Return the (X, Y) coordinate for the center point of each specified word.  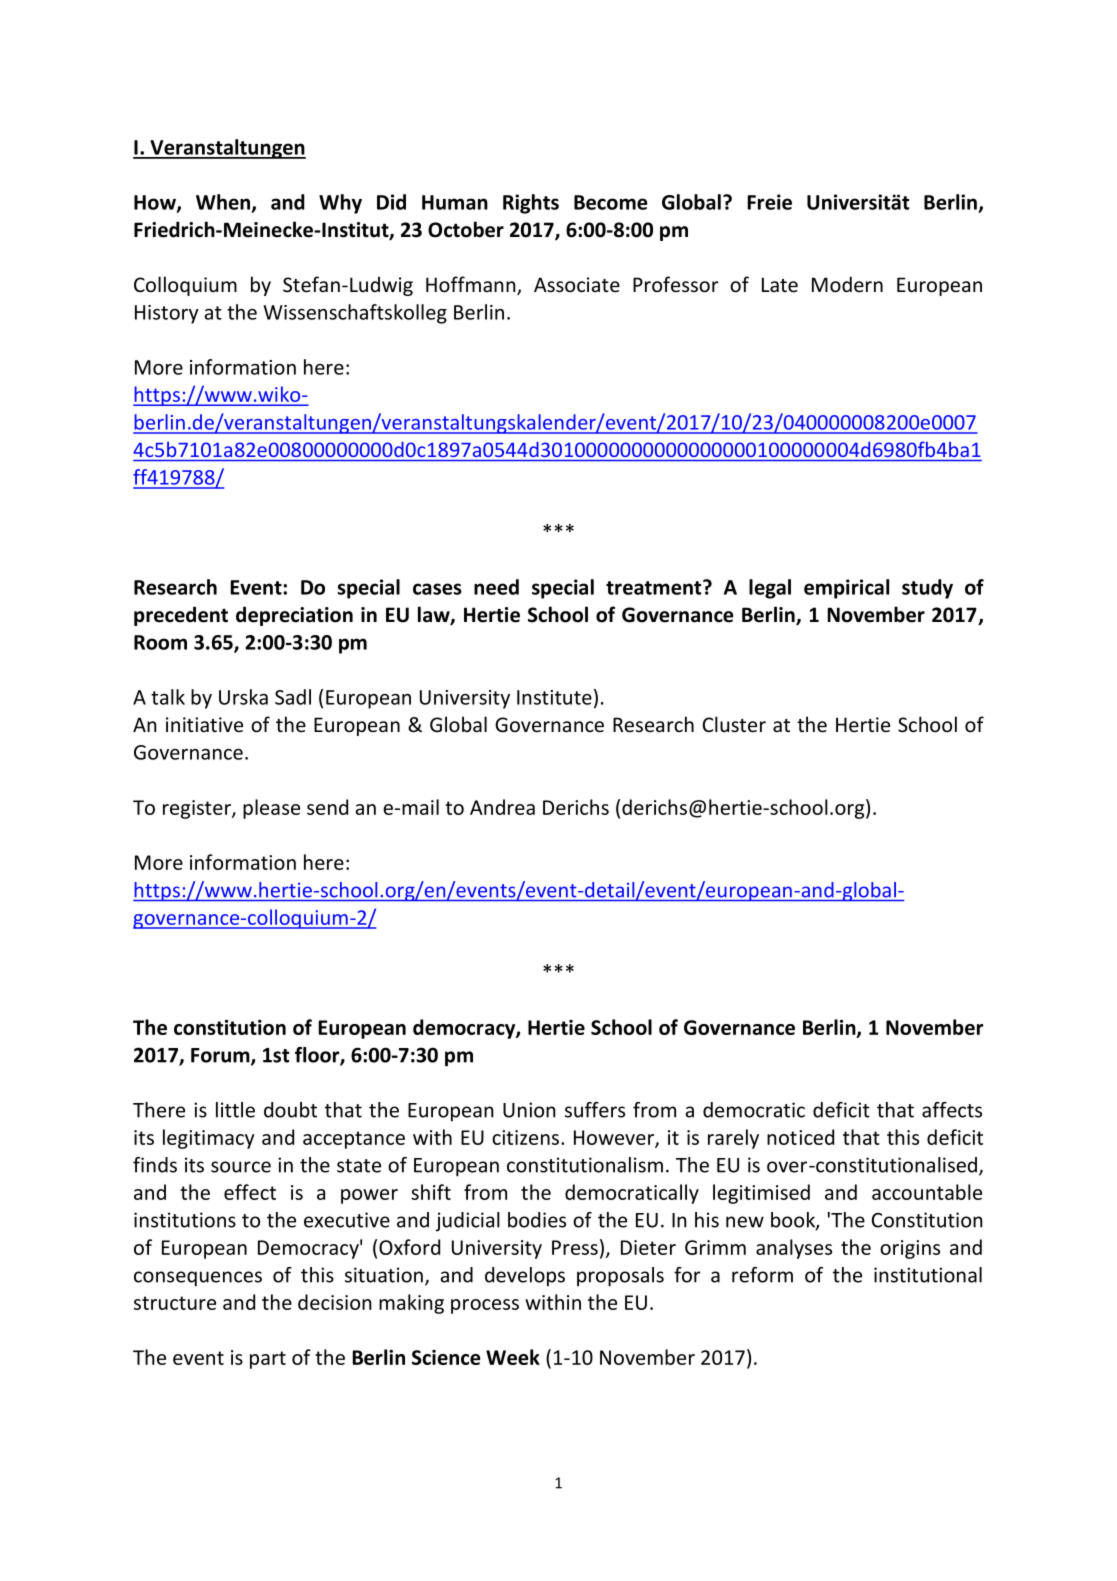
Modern (847, 284)
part (268, 1360)
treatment (655, 587)
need (496, 587)
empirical (846, 589)
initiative (204, 724)
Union (529, 1110)
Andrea (502, 807)
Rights (531, 204)
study (927, 589)
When (224, 203)
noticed (800, 1137)
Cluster (734, 724)
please (271, 809)
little (235, 1110)
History (167, 314)
